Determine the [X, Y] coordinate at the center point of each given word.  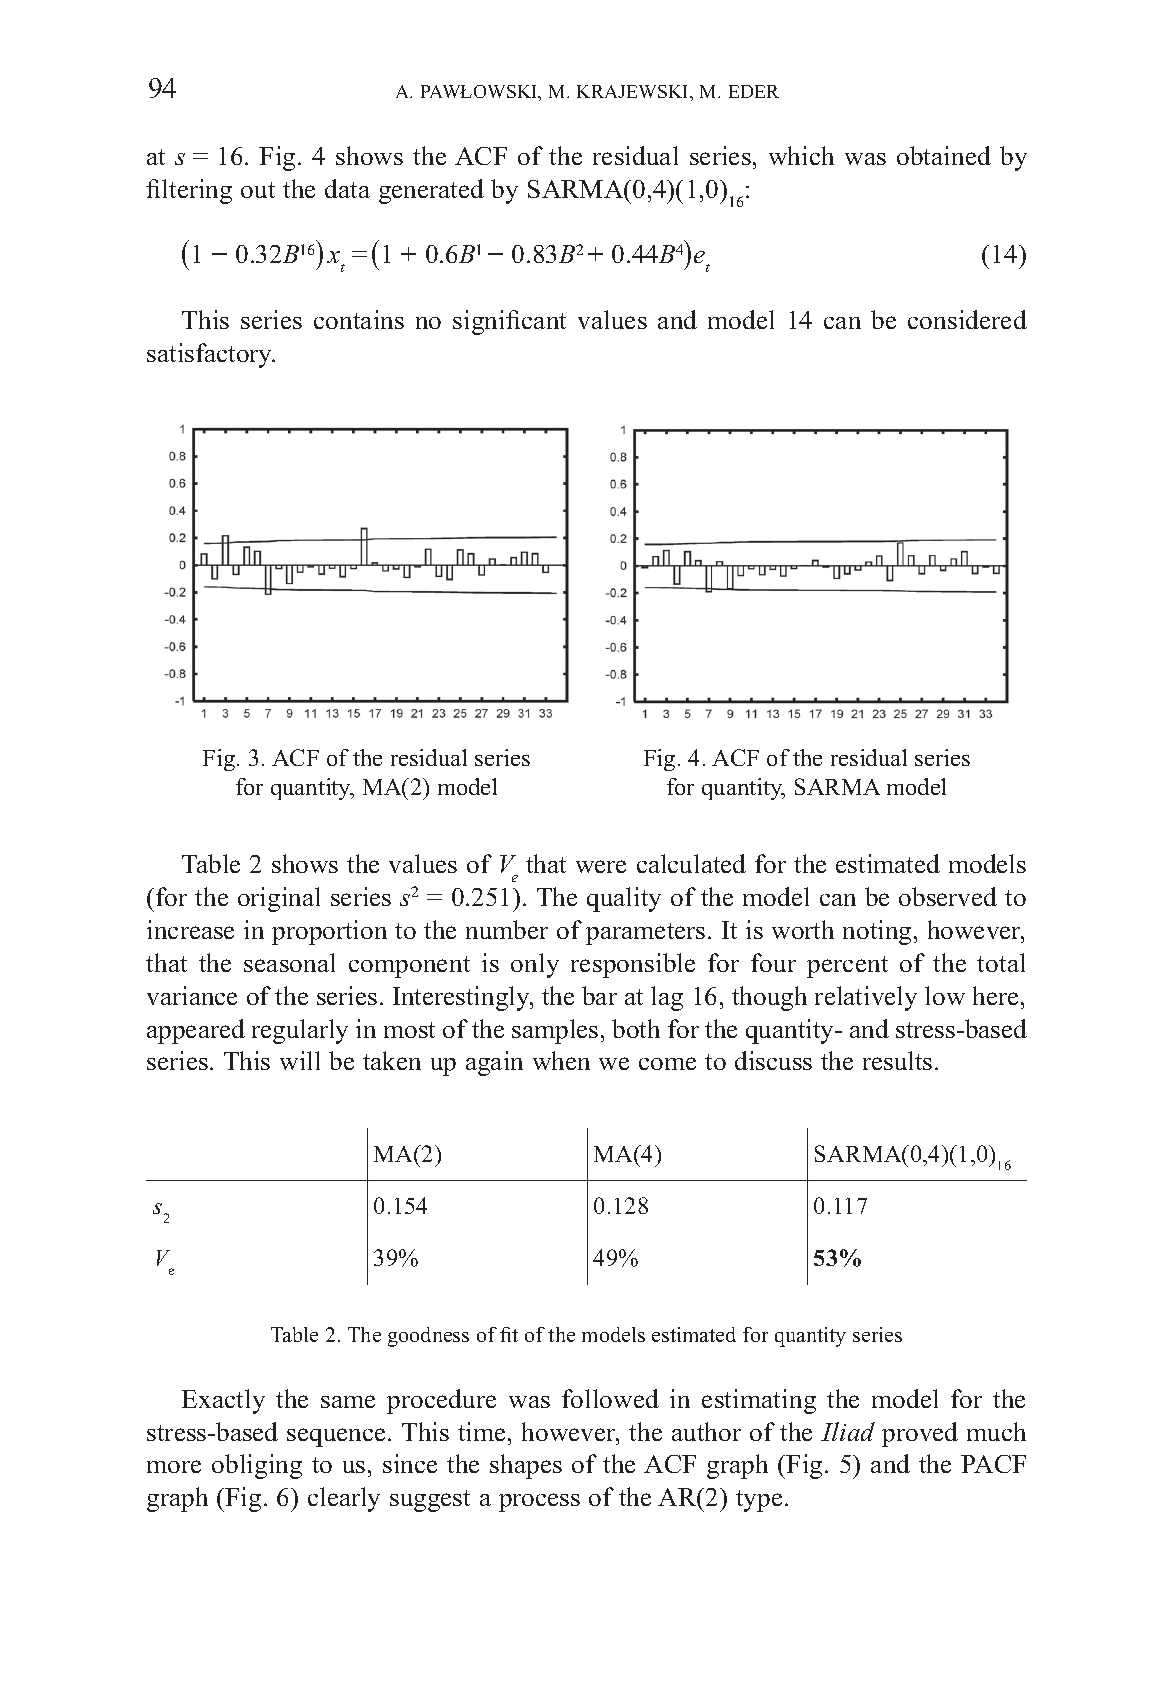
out [258, 190]
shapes [526, 1466]
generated [431, 191]
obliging [257, 1466]
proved [920, 1434]
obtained [944, 155]
